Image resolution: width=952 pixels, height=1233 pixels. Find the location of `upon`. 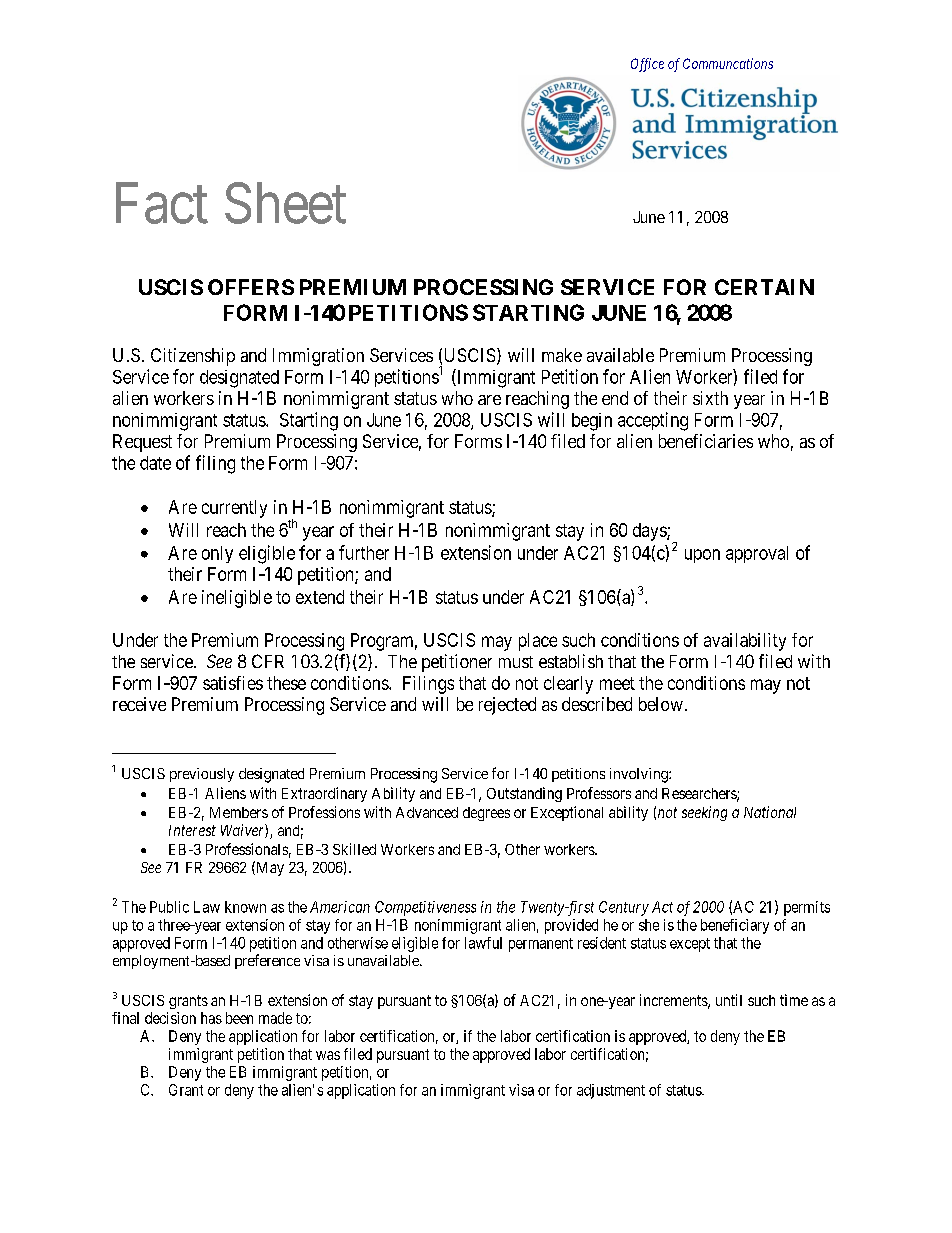

upon is located at coordinates (702, 556).
